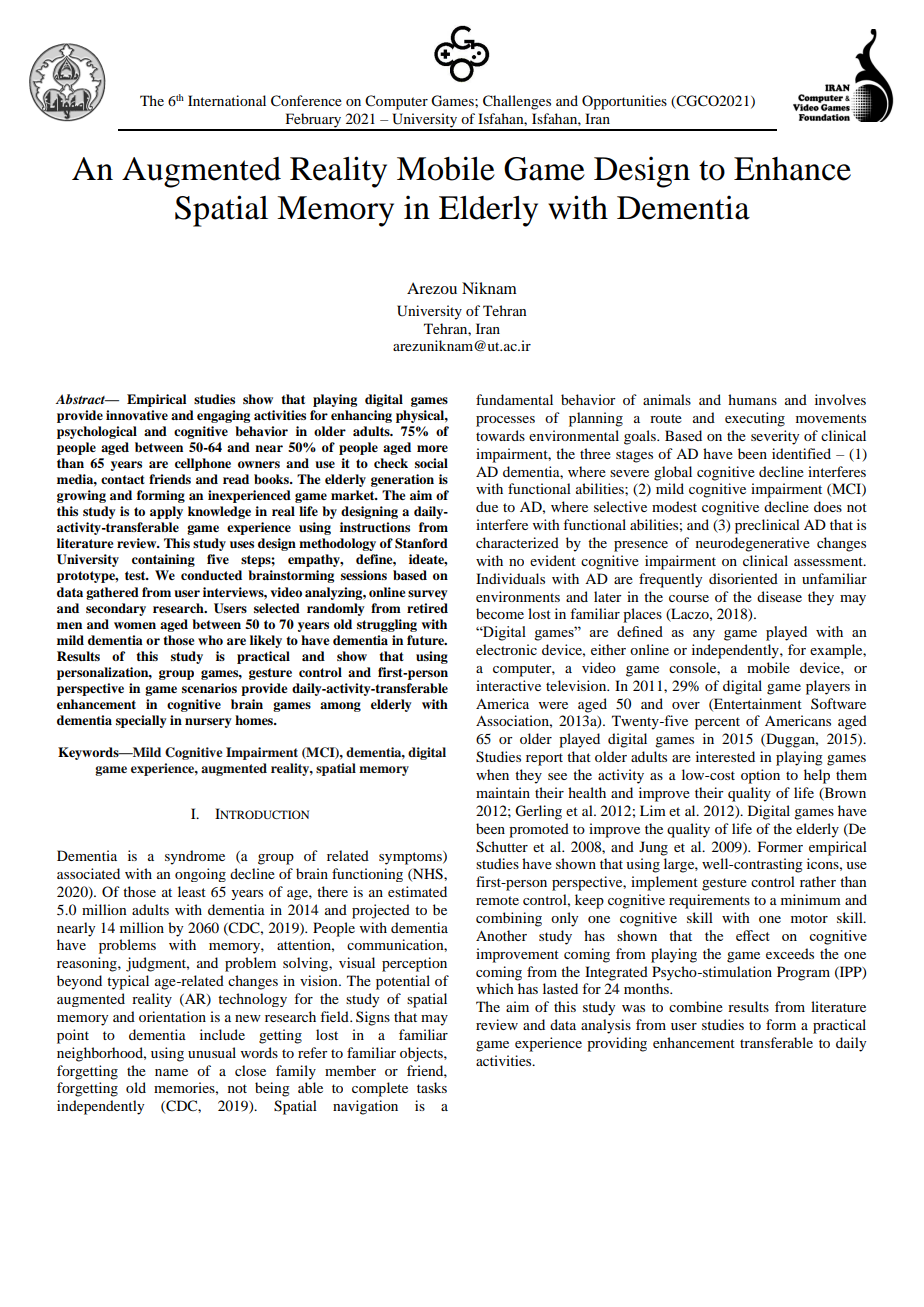  I want to click on Challenges, so click(517, 102).
